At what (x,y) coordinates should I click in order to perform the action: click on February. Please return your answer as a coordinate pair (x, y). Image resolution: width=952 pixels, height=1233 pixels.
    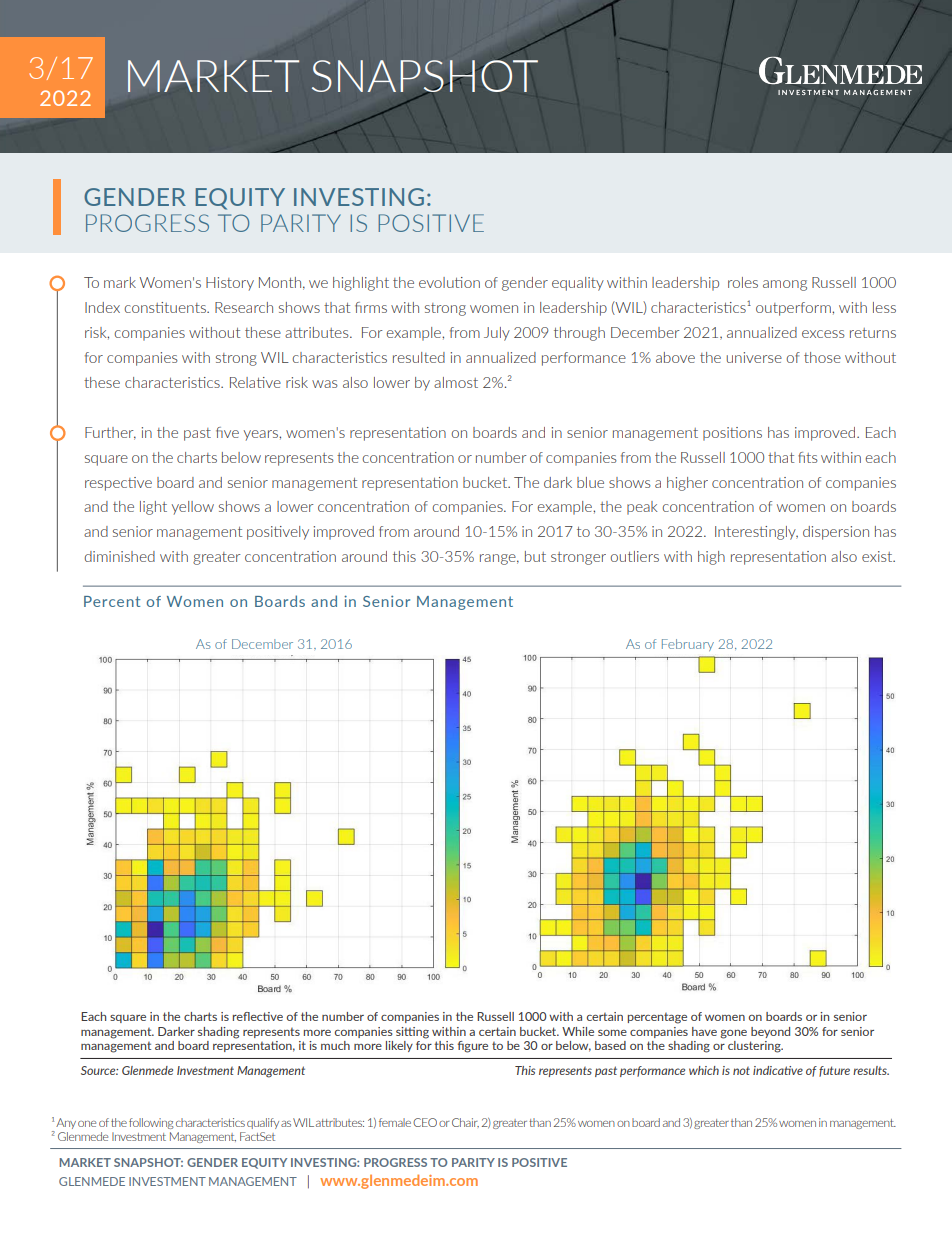
    Looking at the image, I should click on (688, 645).
